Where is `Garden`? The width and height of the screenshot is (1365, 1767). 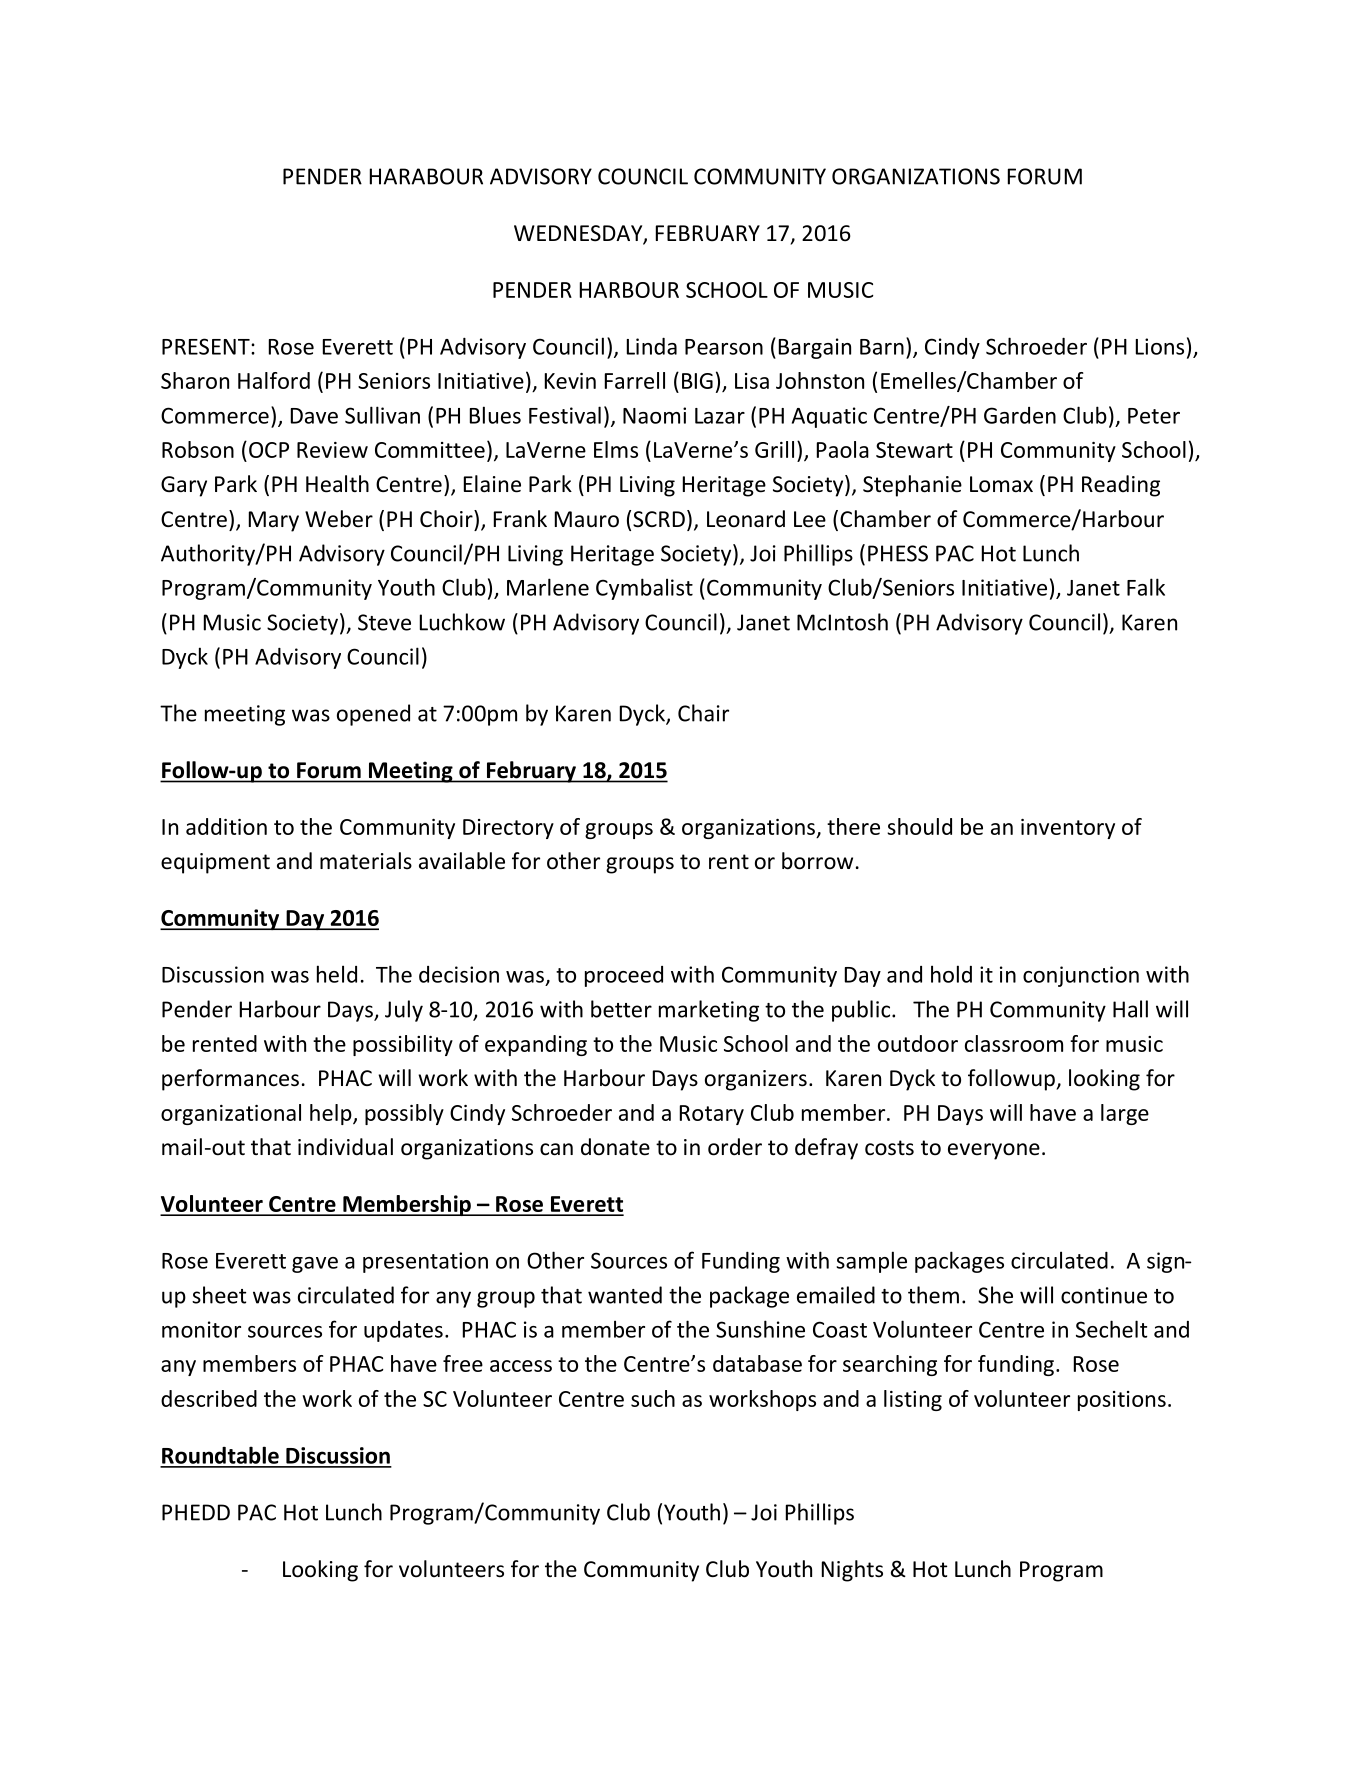
Garden is located at coordinates (1020, 415).
